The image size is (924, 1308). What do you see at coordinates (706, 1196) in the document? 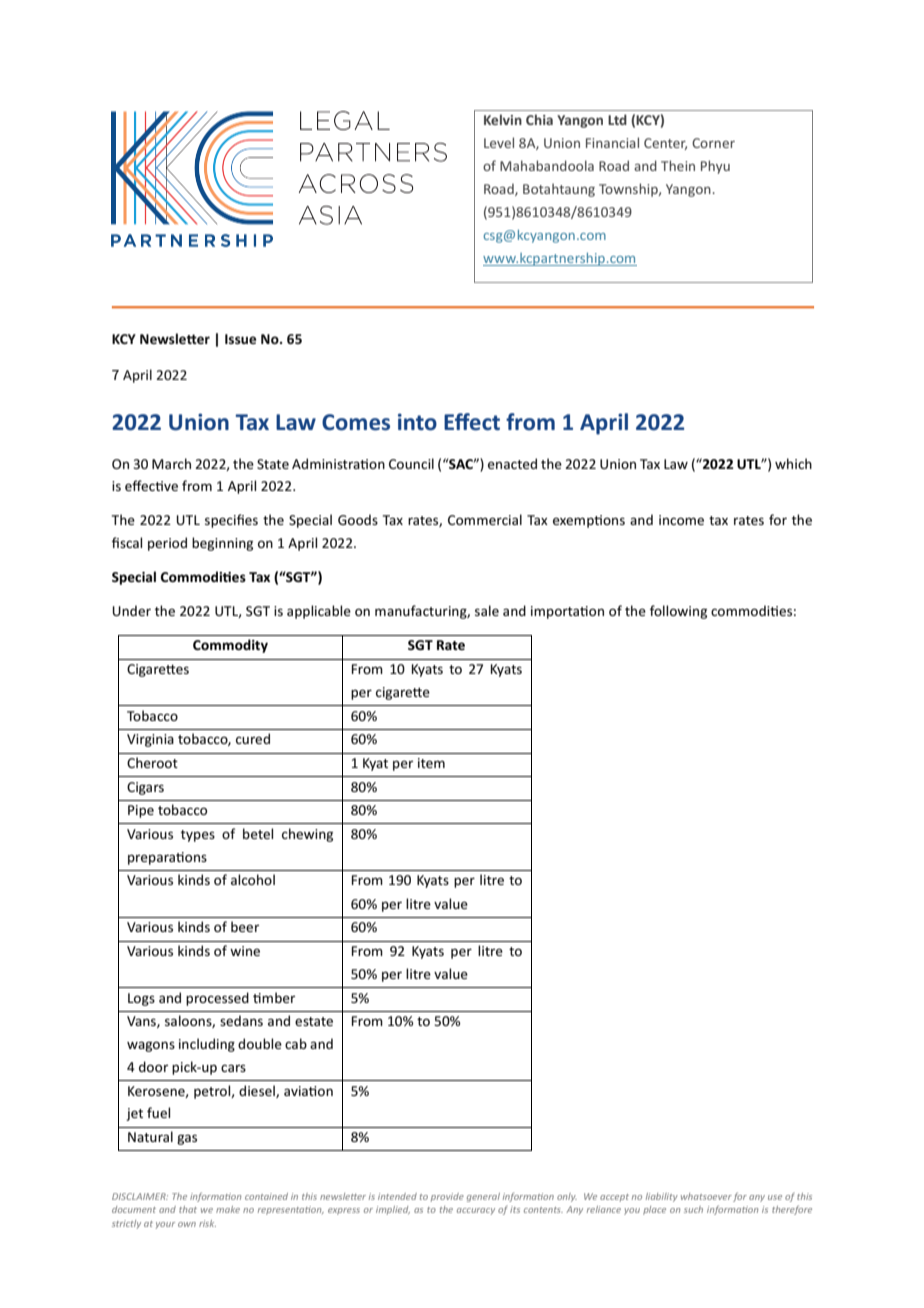
I see `whatsoever` at bounding box center [706, 1196].
